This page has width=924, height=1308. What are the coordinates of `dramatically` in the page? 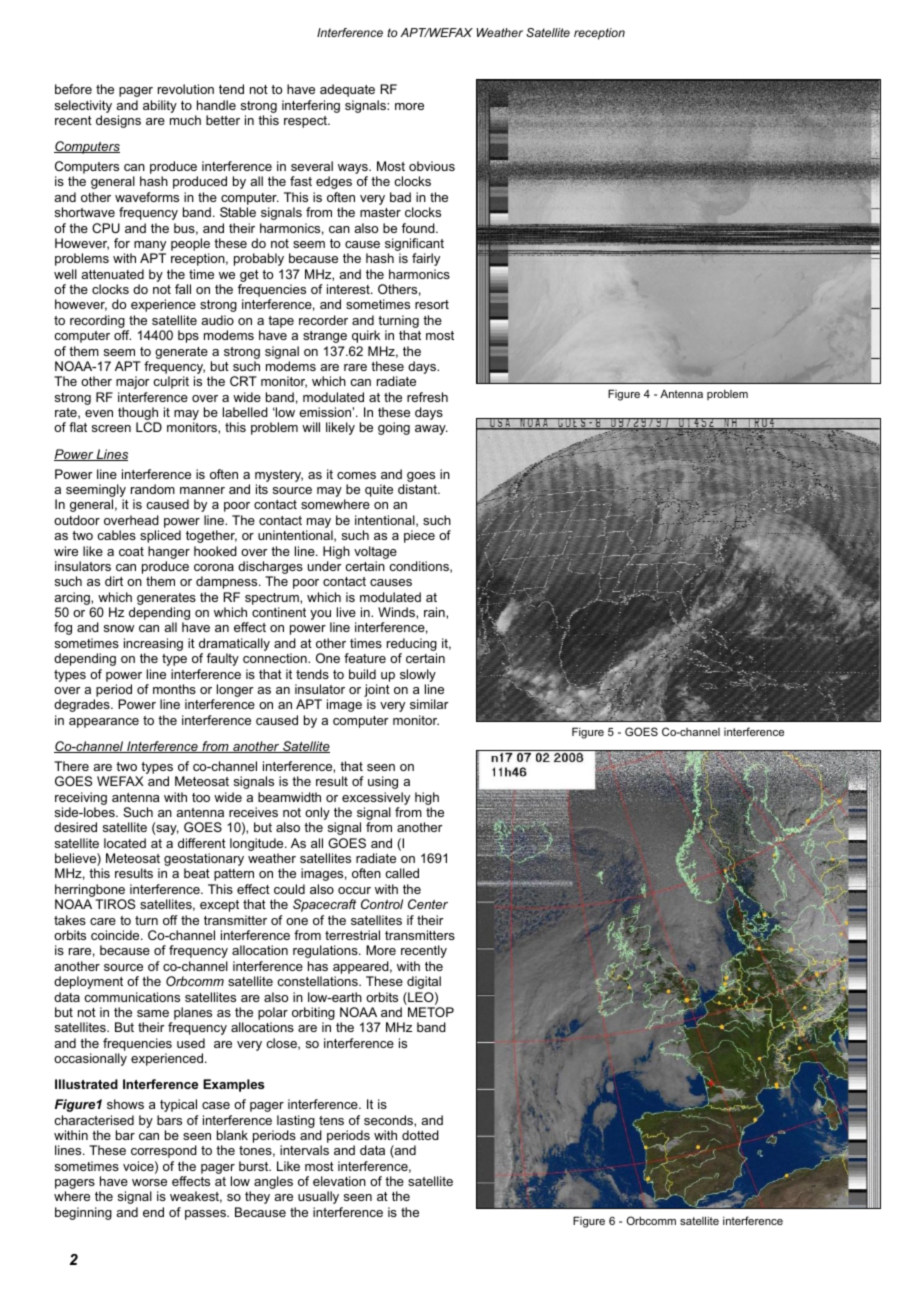 It's located at (234, 646).
